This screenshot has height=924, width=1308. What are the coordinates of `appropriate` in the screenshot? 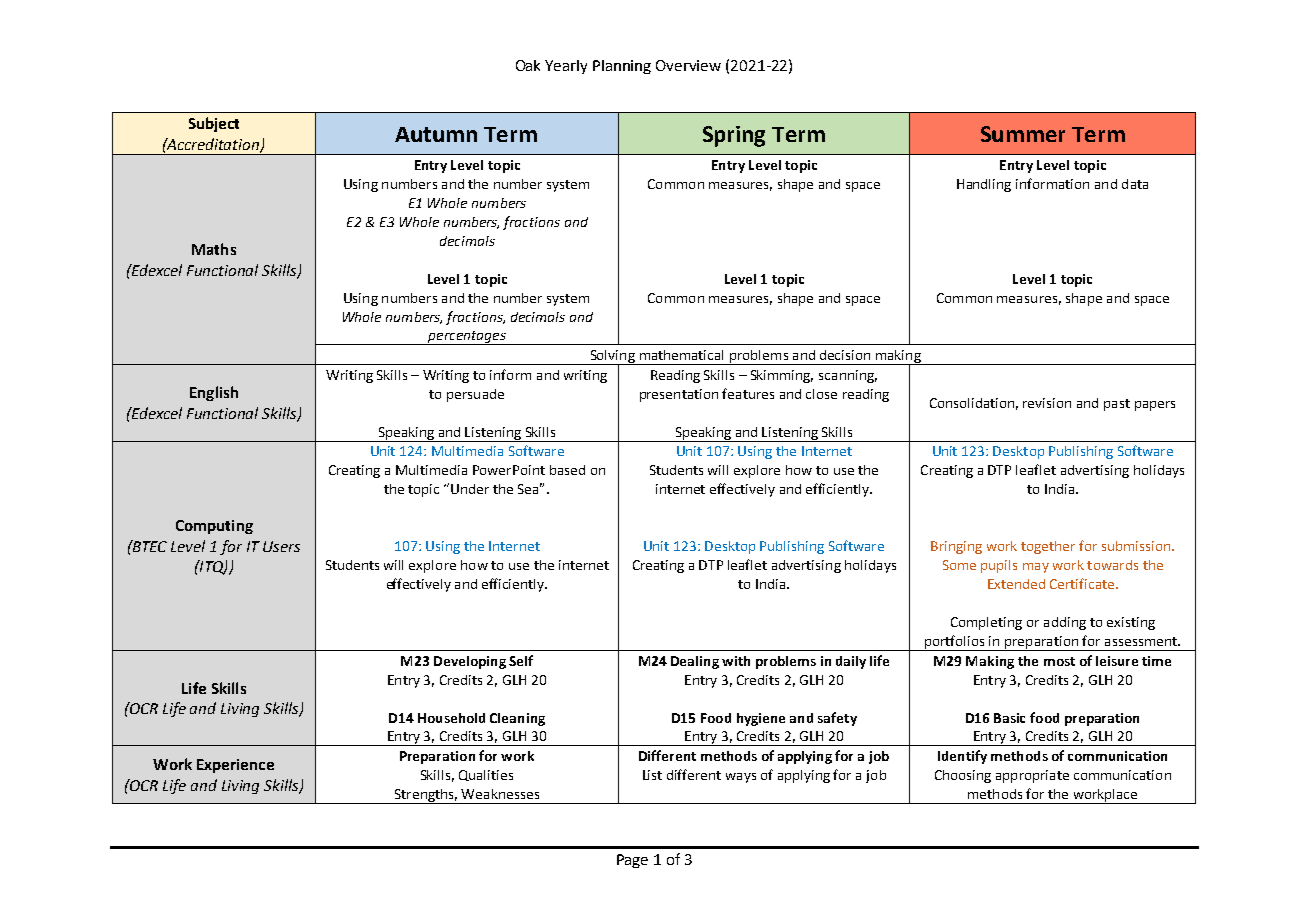 It's located at (1032, 776).
